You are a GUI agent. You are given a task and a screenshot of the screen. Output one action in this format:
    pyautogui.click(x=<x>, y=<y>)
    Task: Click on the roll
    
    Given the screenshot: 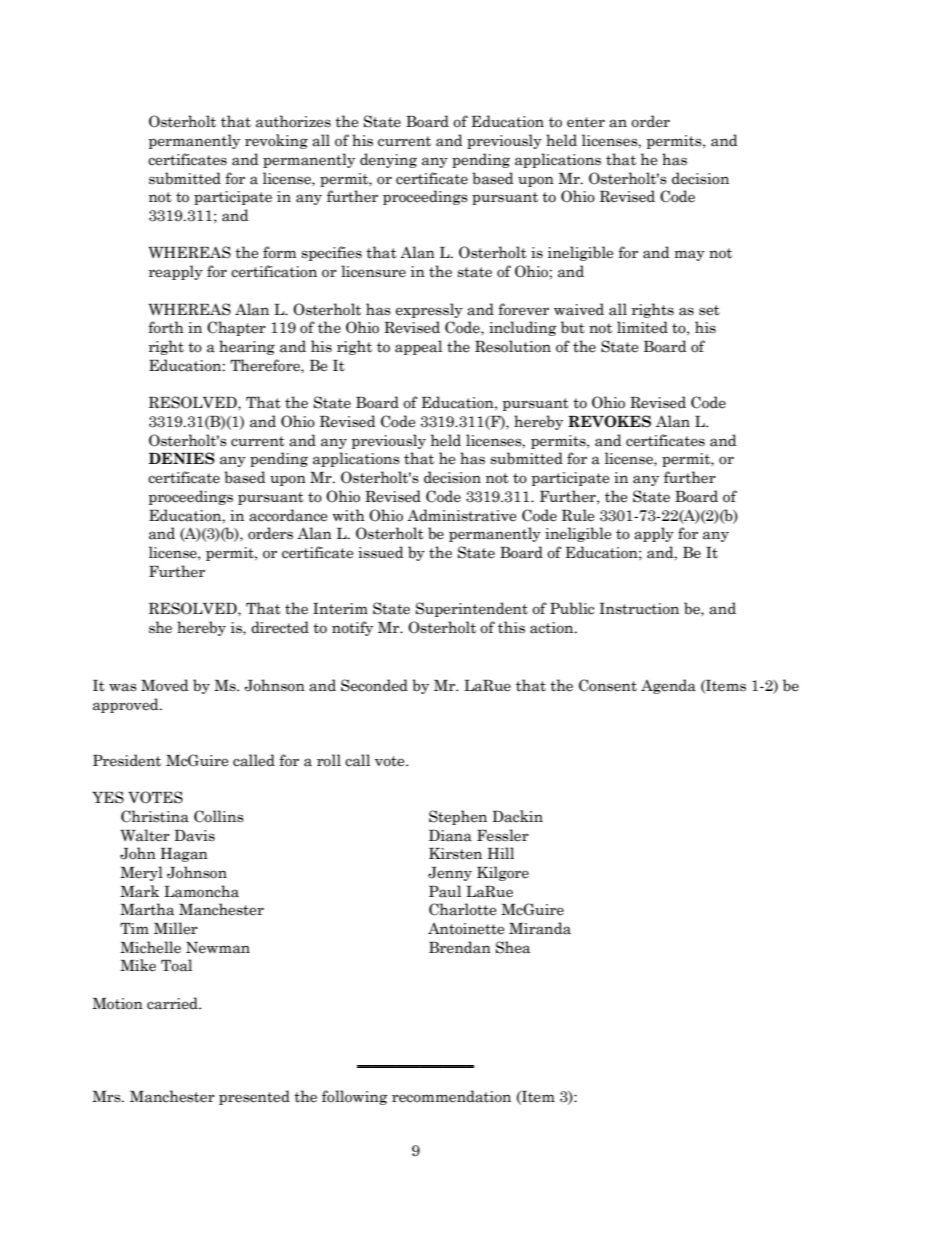 What is the action you would take?
    pyautogui.click(x=329, y=760)
